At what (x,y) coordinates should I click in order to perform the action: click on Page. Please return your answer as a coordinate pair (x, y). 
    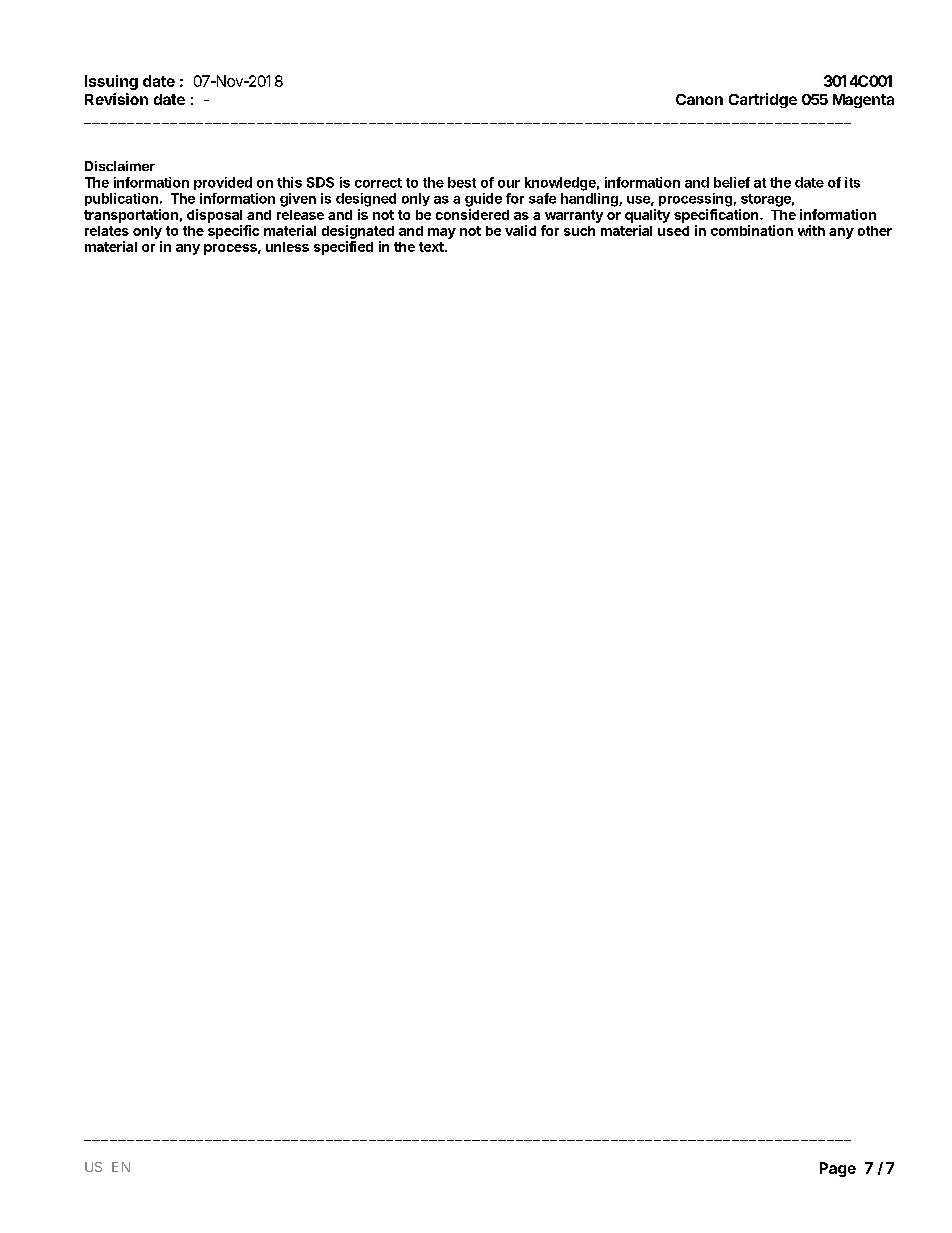
    Looking at the image, I should click on (838, 1169).
